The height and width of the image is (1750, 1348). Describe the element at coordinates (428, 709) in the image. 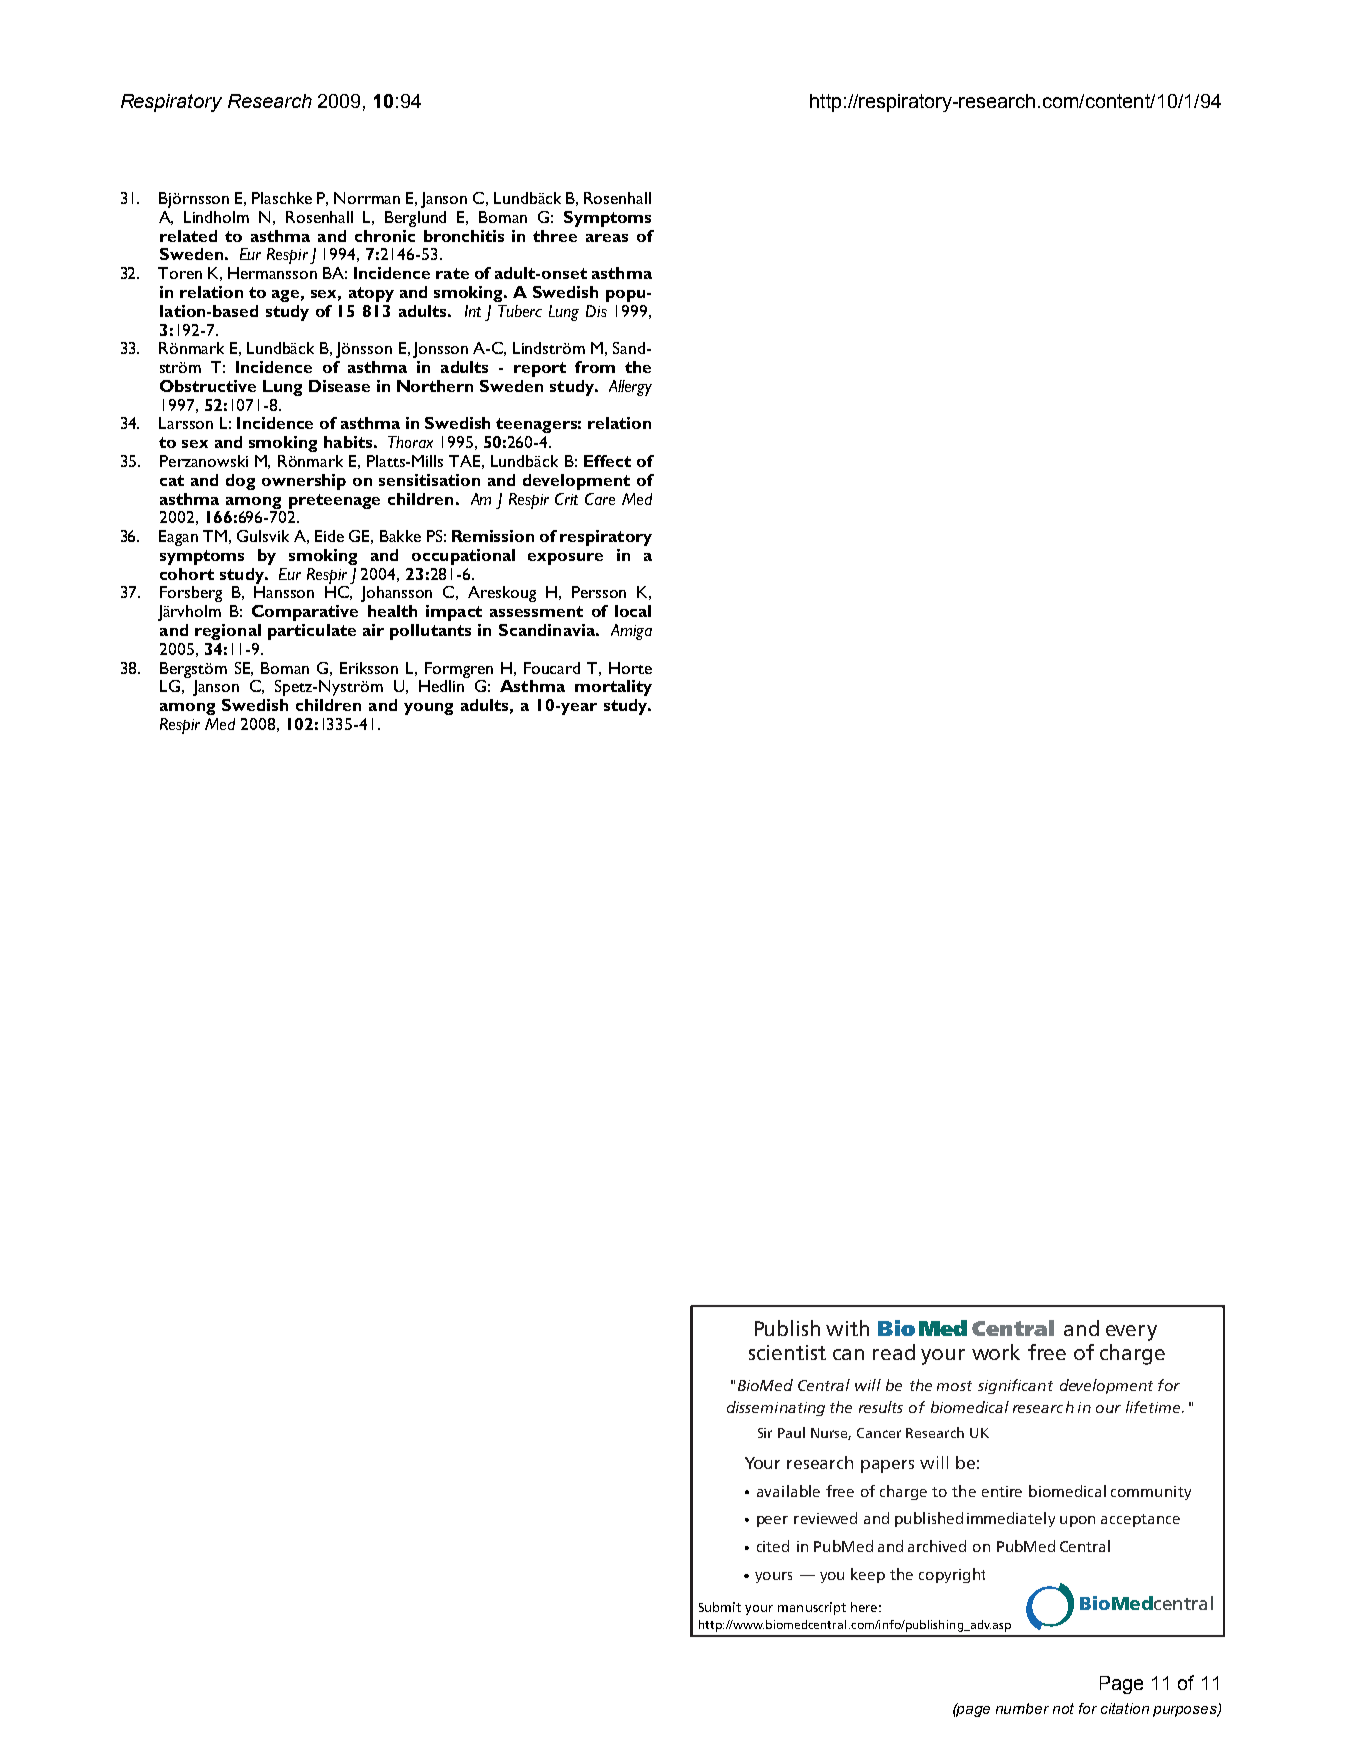

I see `young` at that location.
